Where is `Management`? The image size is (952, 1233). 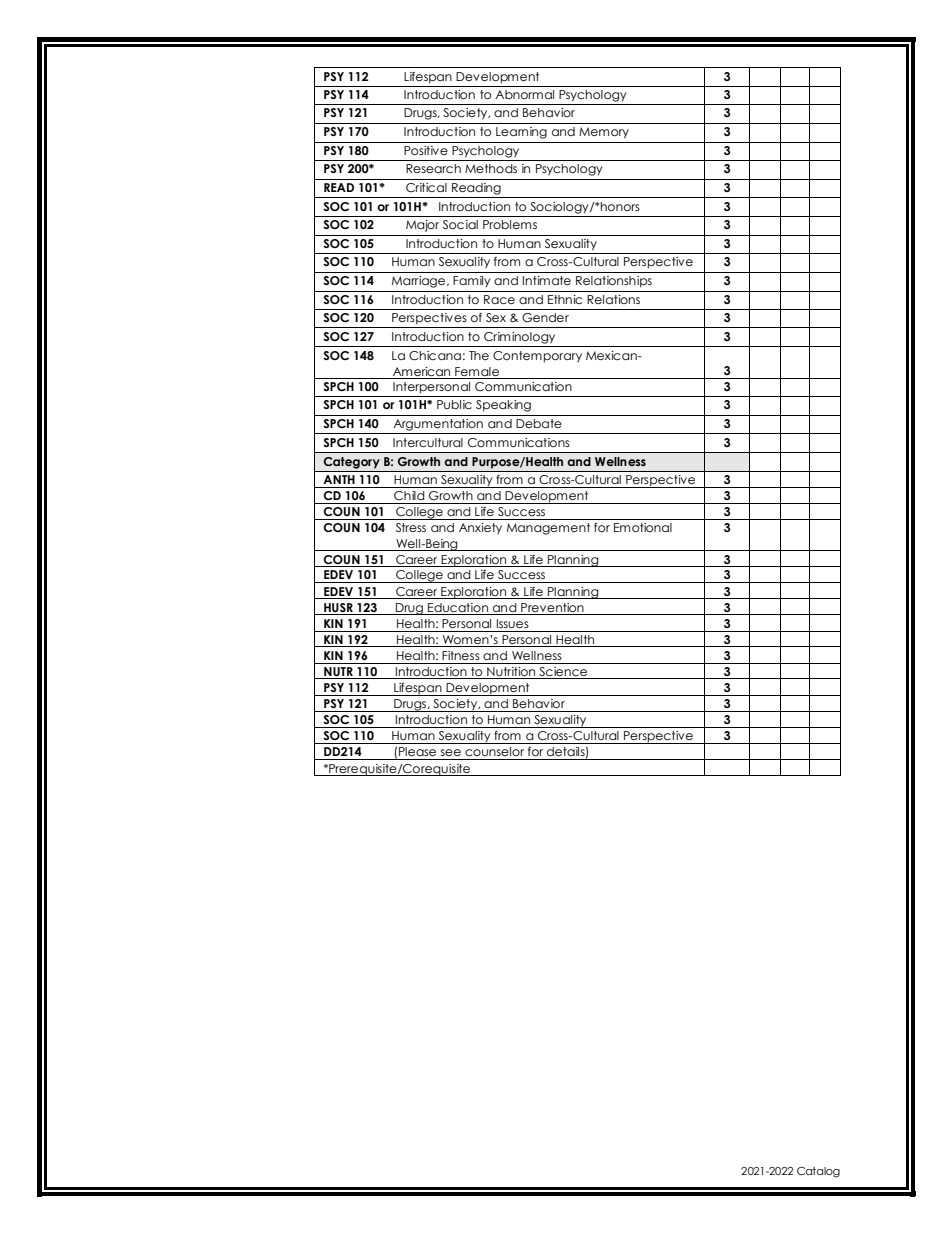 Management is located at coordinates (548, 529).
